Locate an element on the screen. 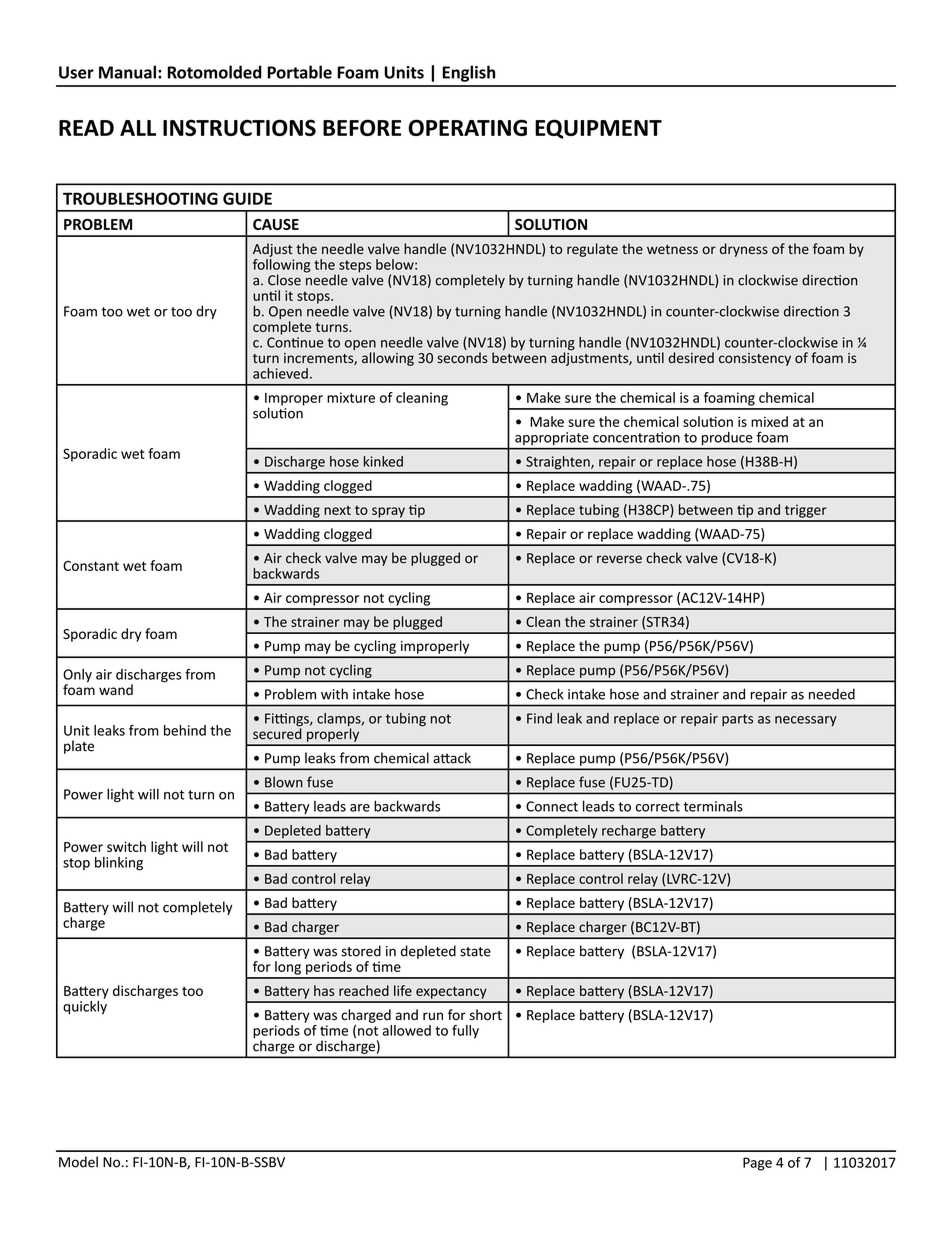  with is located at coordinates (334, 694).
